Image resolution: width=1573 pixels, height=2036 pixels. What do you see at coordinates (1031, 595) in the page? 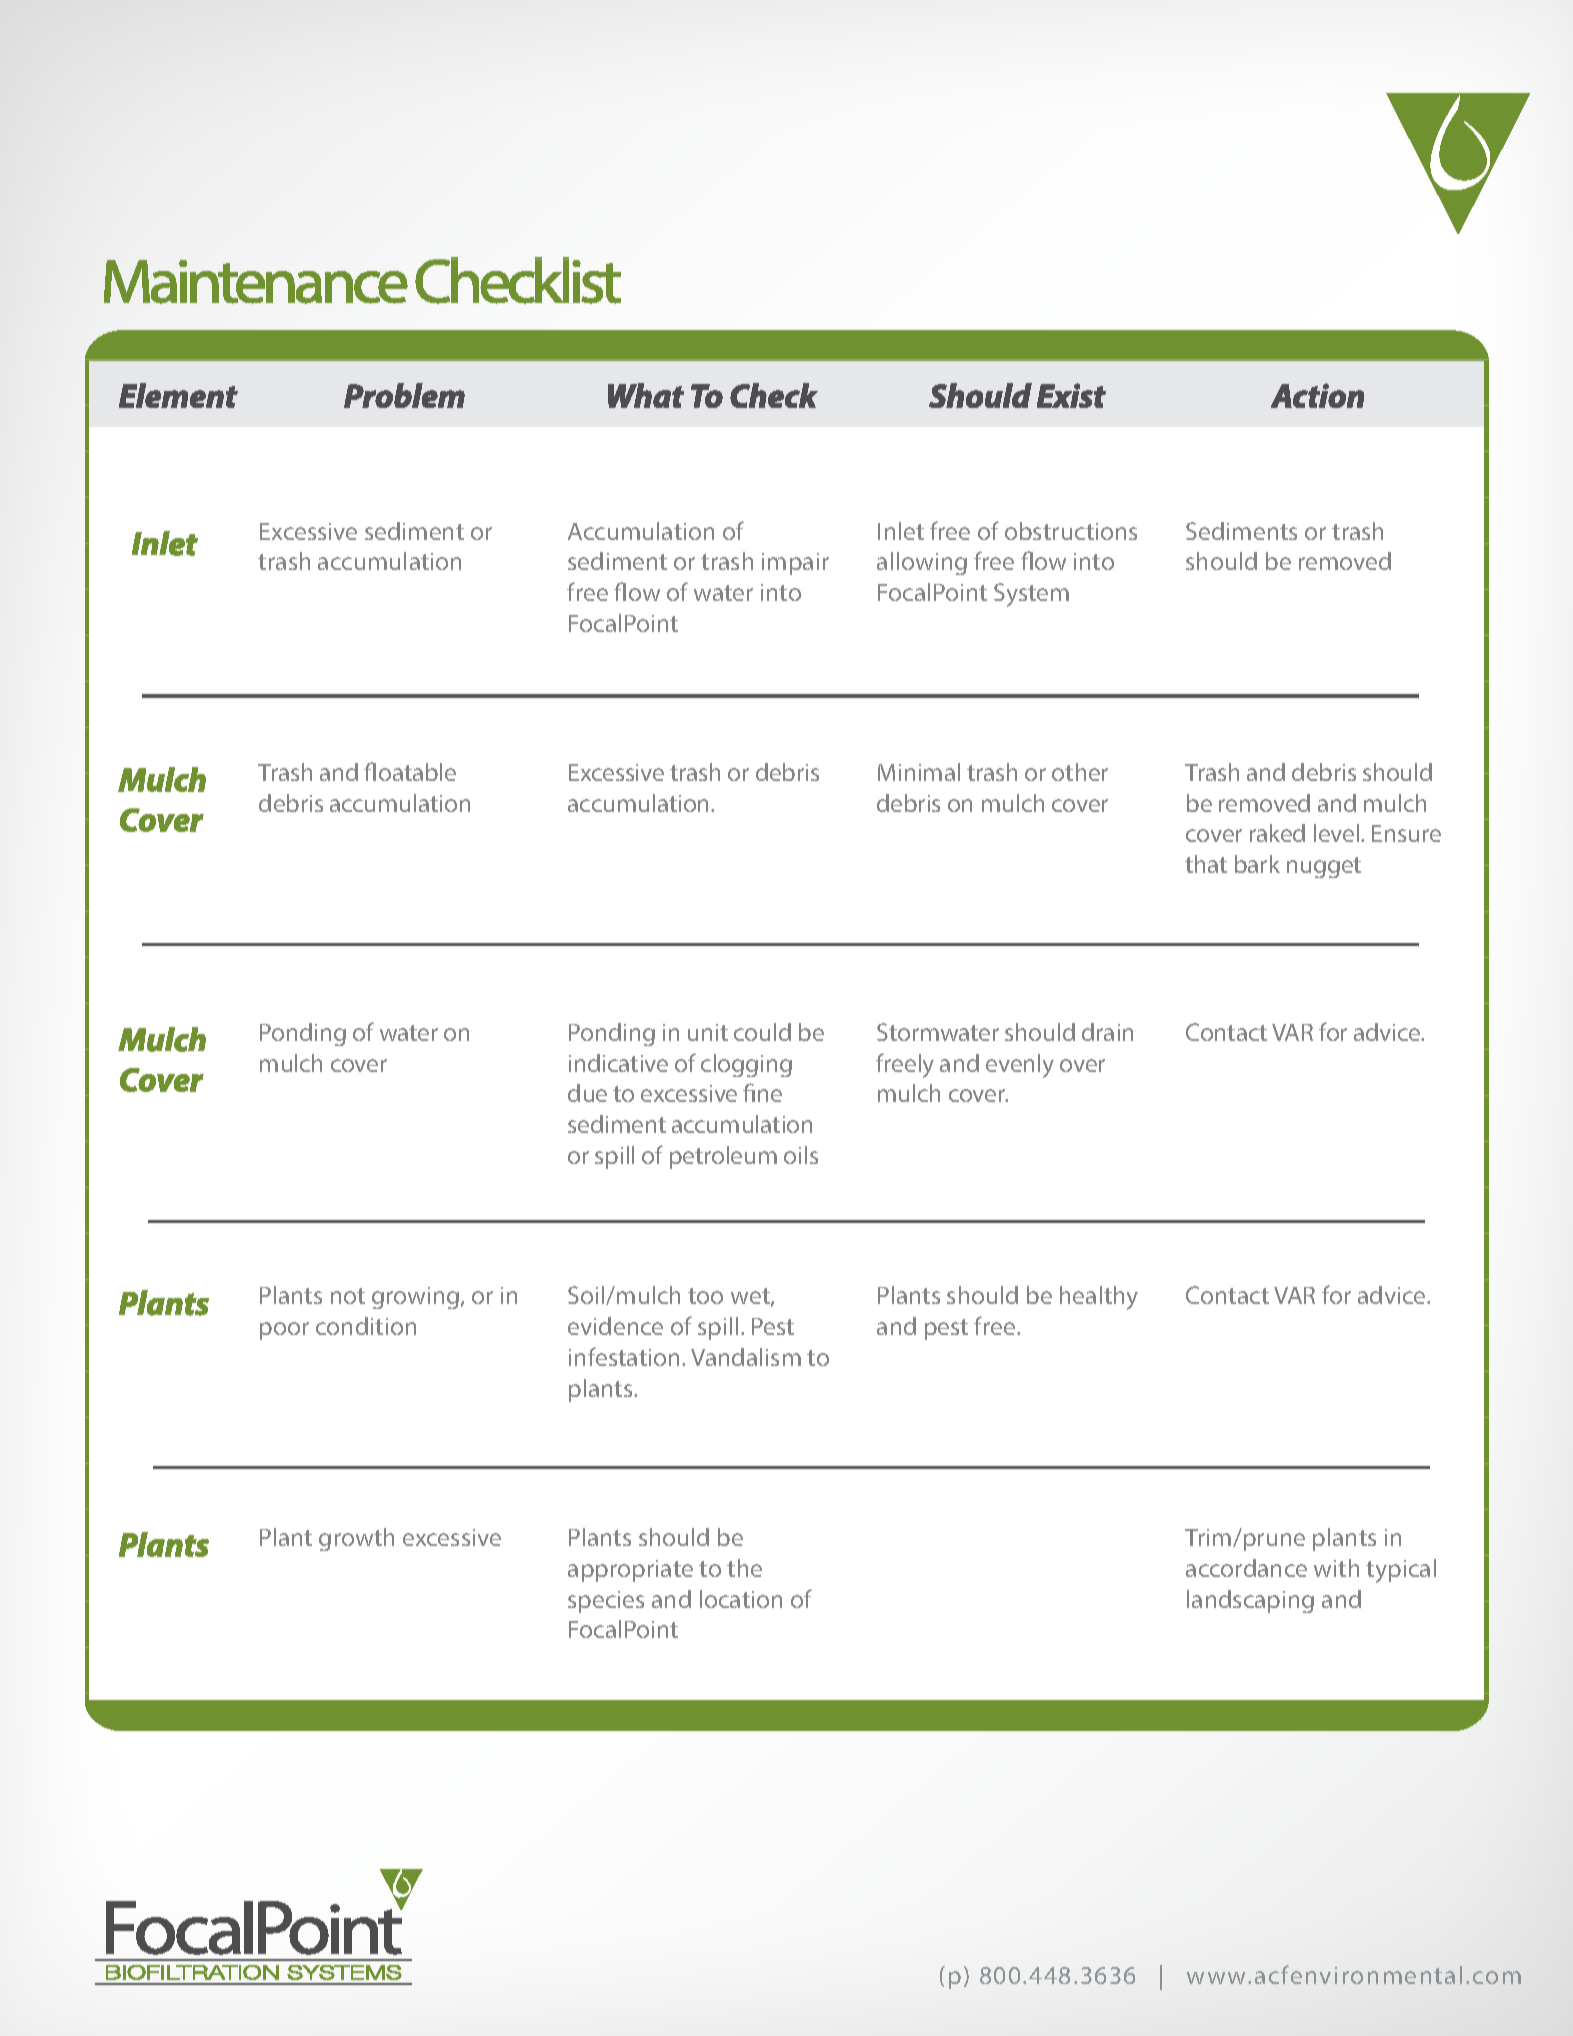
I see `System` at bounding box center [1031, 595].
